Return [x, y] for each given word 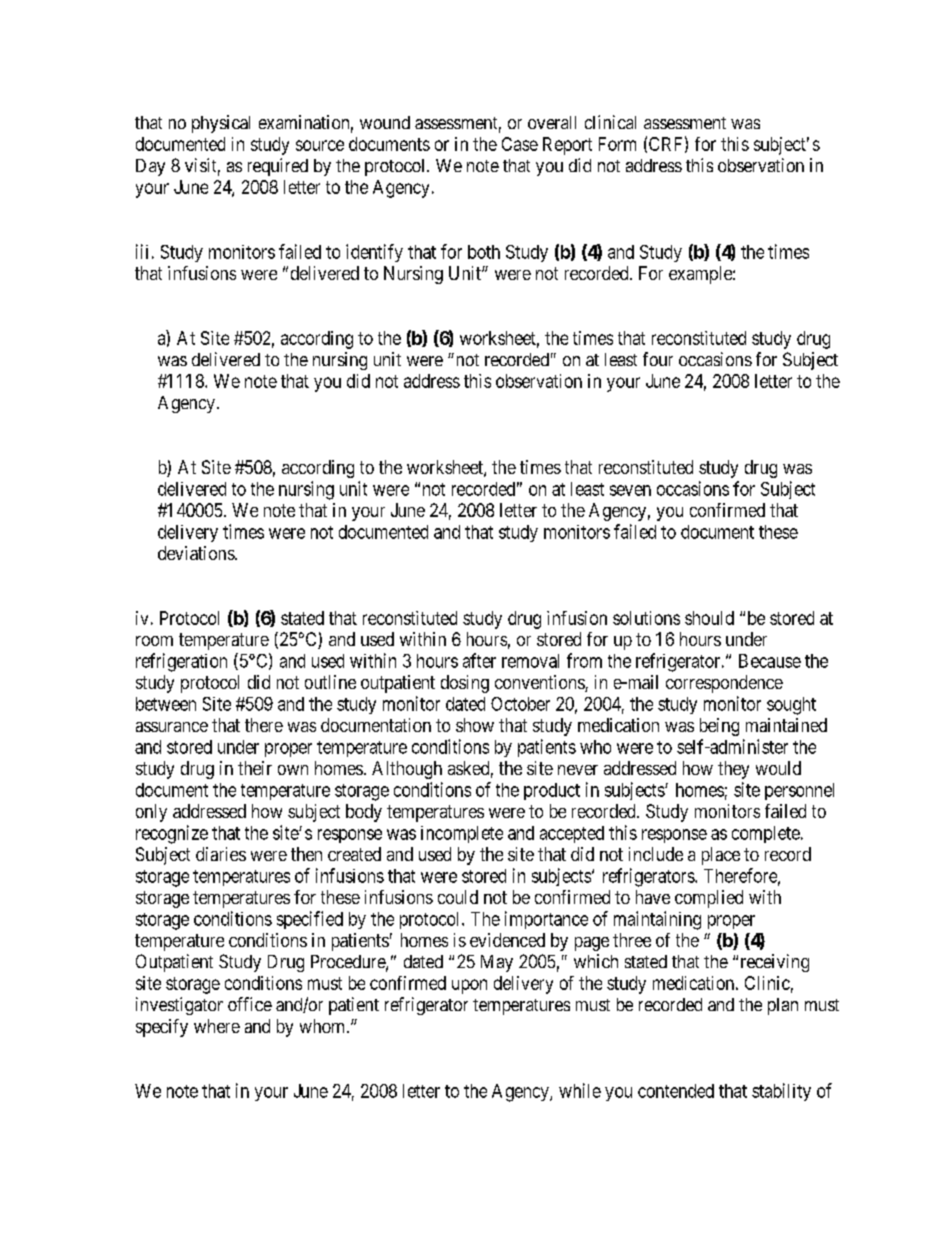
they [733, 770]
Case [520, 144]
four [658, 359]
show [475, 725]
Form [617, 144]
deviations [197, 553]
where [217, 1026]
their [255, 768]
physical [221, 124]
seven [630, 490]
